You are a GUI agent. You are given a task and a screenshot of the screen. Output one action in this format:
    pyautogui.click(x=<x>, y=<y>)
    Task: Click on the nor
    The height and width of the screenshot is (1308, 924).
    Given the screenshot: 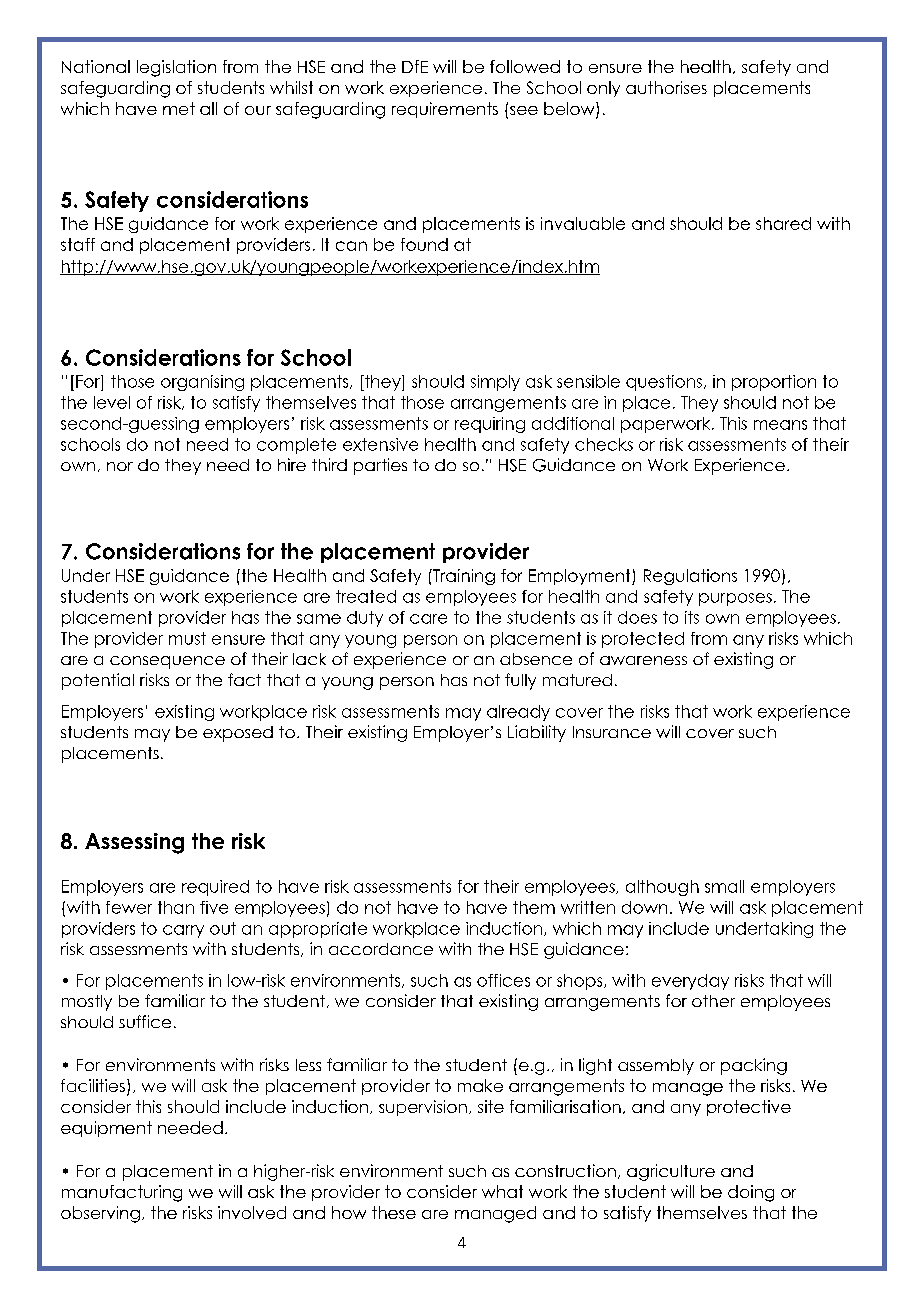 What is the action you would take?
    pyautogui.click(x=120, y=466)
